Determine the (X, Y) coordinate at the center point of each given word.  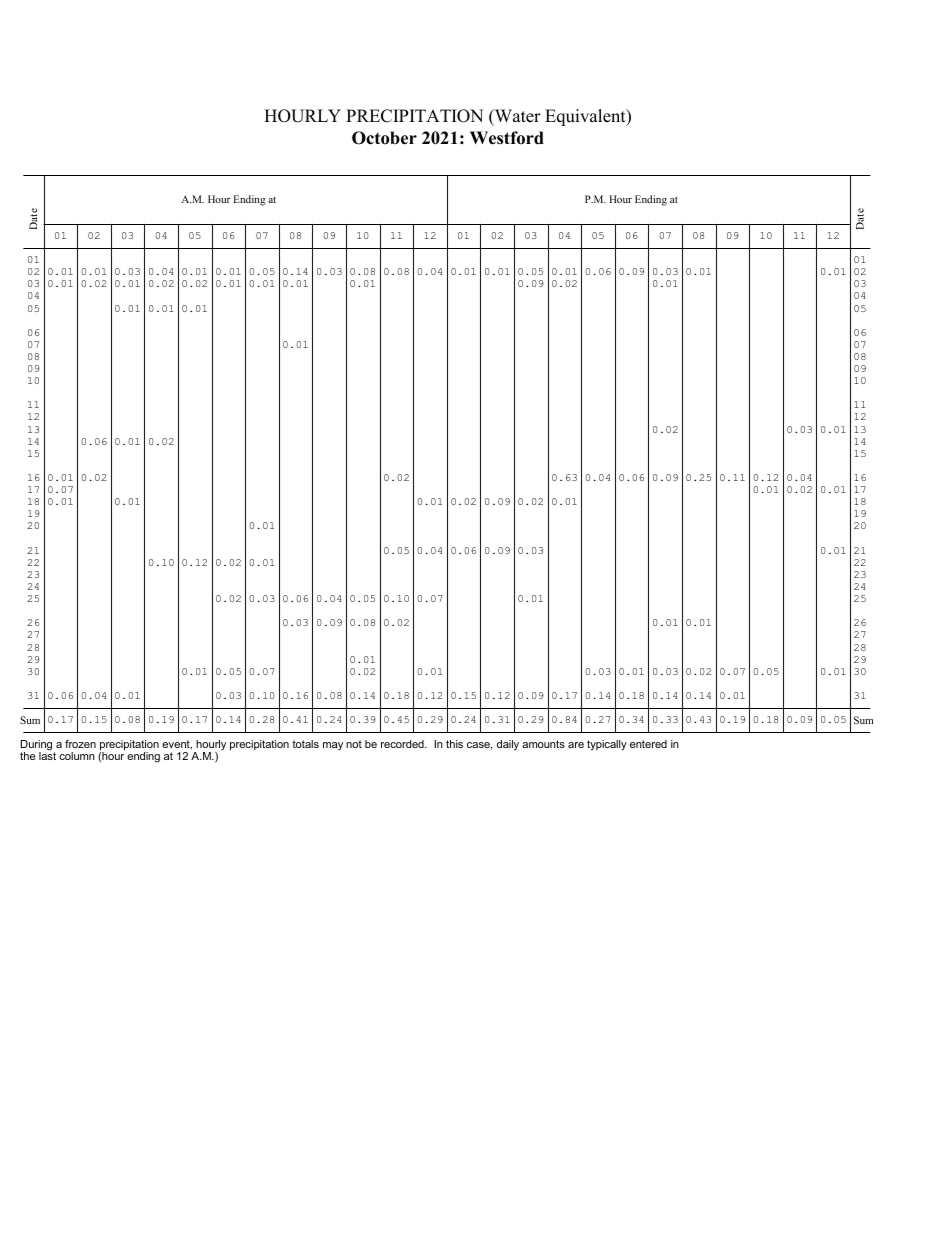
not (354, 744)
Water (517, 117)
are (576, 745)
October (384, 138)
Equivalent (586, 117)
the (28, 756)
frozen (80, 744)
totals (305, 744)
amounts (543, 744)
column (77, 756)
